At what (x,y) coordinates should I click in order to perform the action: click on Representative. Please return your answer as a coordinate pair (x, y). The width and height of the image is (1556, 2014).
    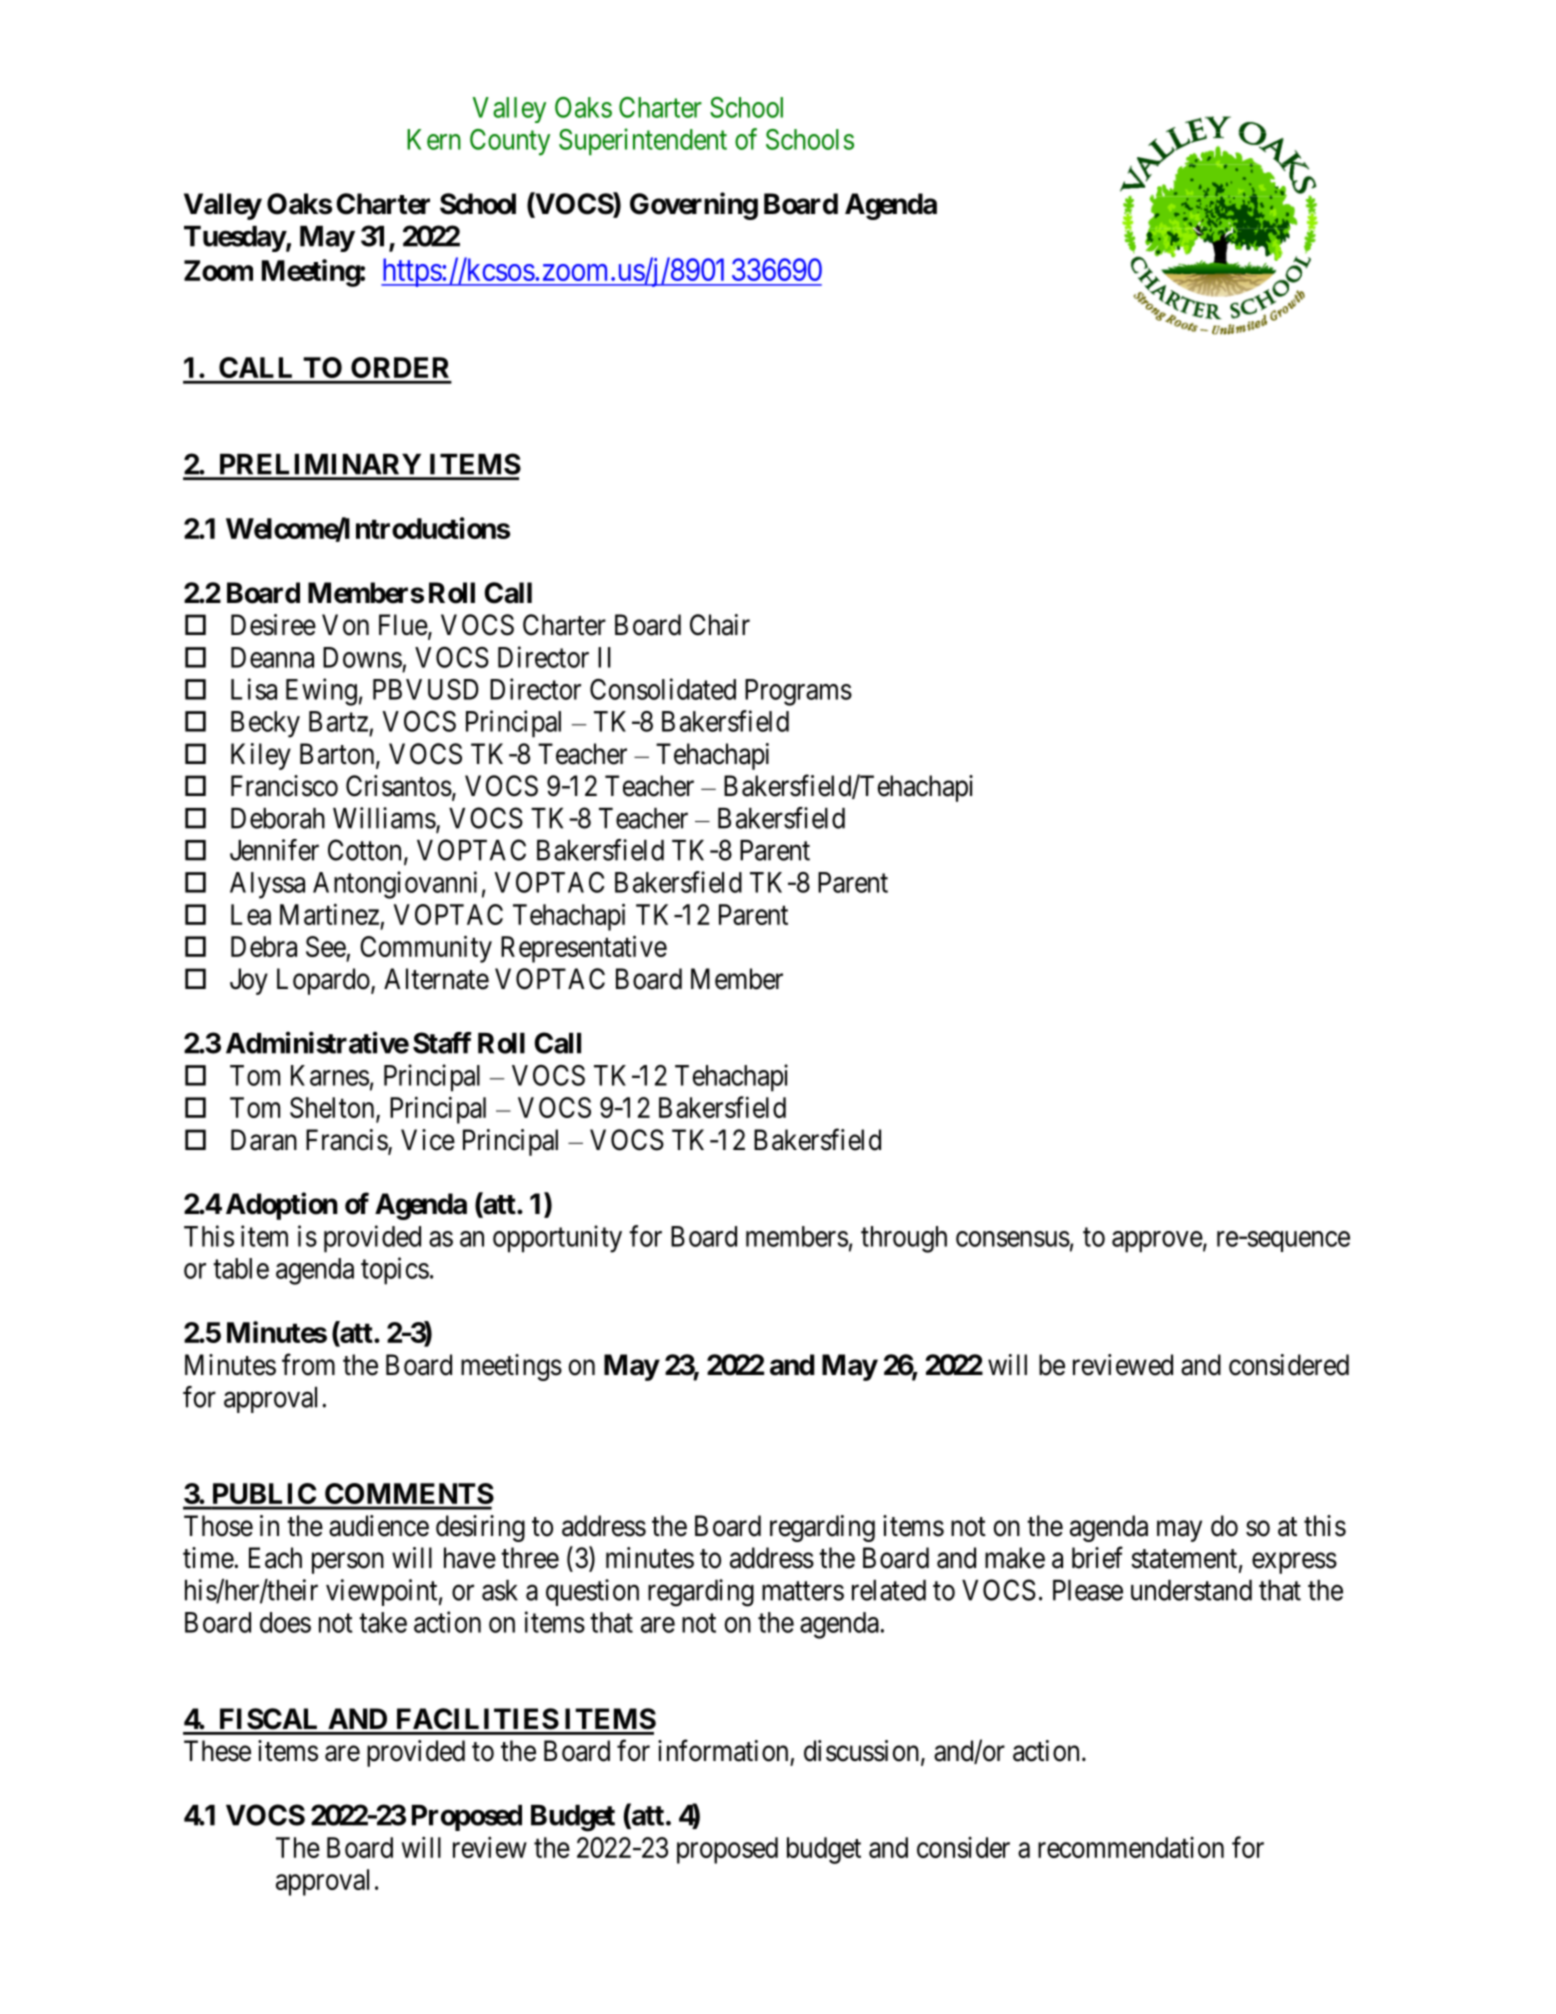
    Looking at the image, I should click on (584, 949).
